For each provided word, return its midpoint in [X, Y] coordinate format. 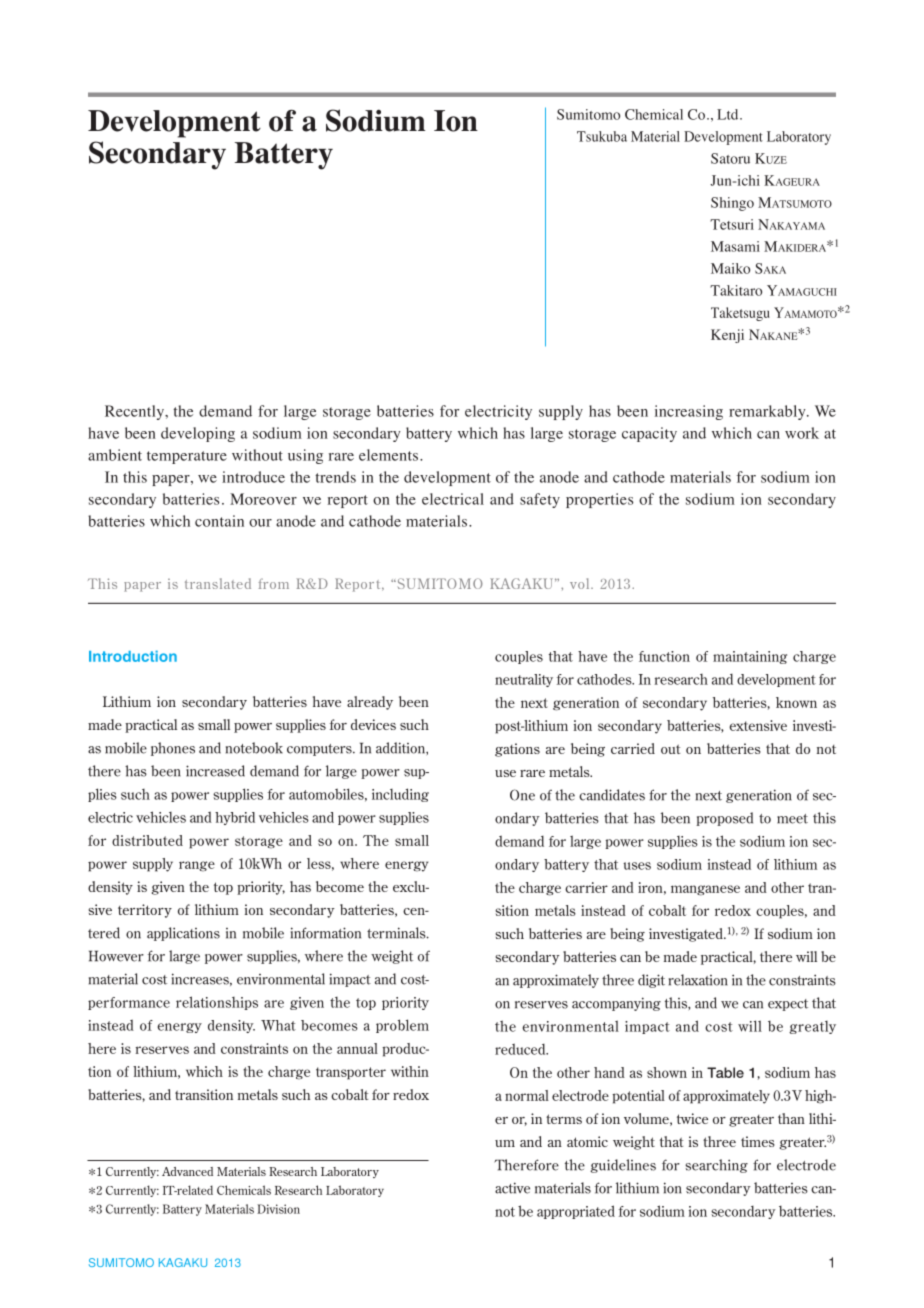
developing [198, 434]
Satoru [730, 158]
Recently [136, 412]
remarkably [768, 412]
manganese [705, 890]
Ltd [729, 114]
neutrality [524, 680]
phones [173, 749]
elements [388, 455]
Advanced [187, 1171]
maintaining [750, 657]
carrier [586, 887]
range [197, 866]
